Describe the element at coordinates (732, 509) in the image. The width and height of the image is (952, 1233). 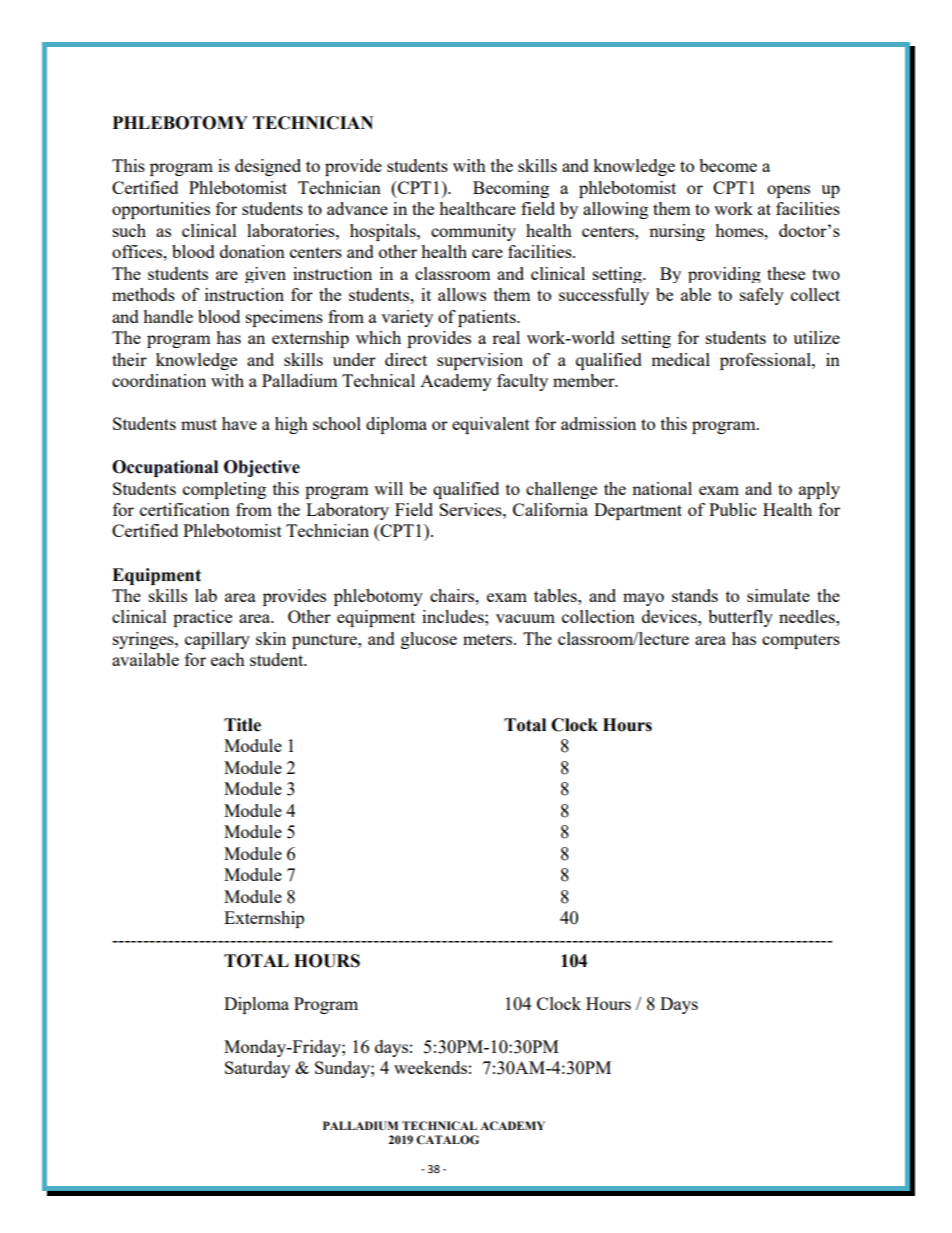
I see `Public` at that location.
